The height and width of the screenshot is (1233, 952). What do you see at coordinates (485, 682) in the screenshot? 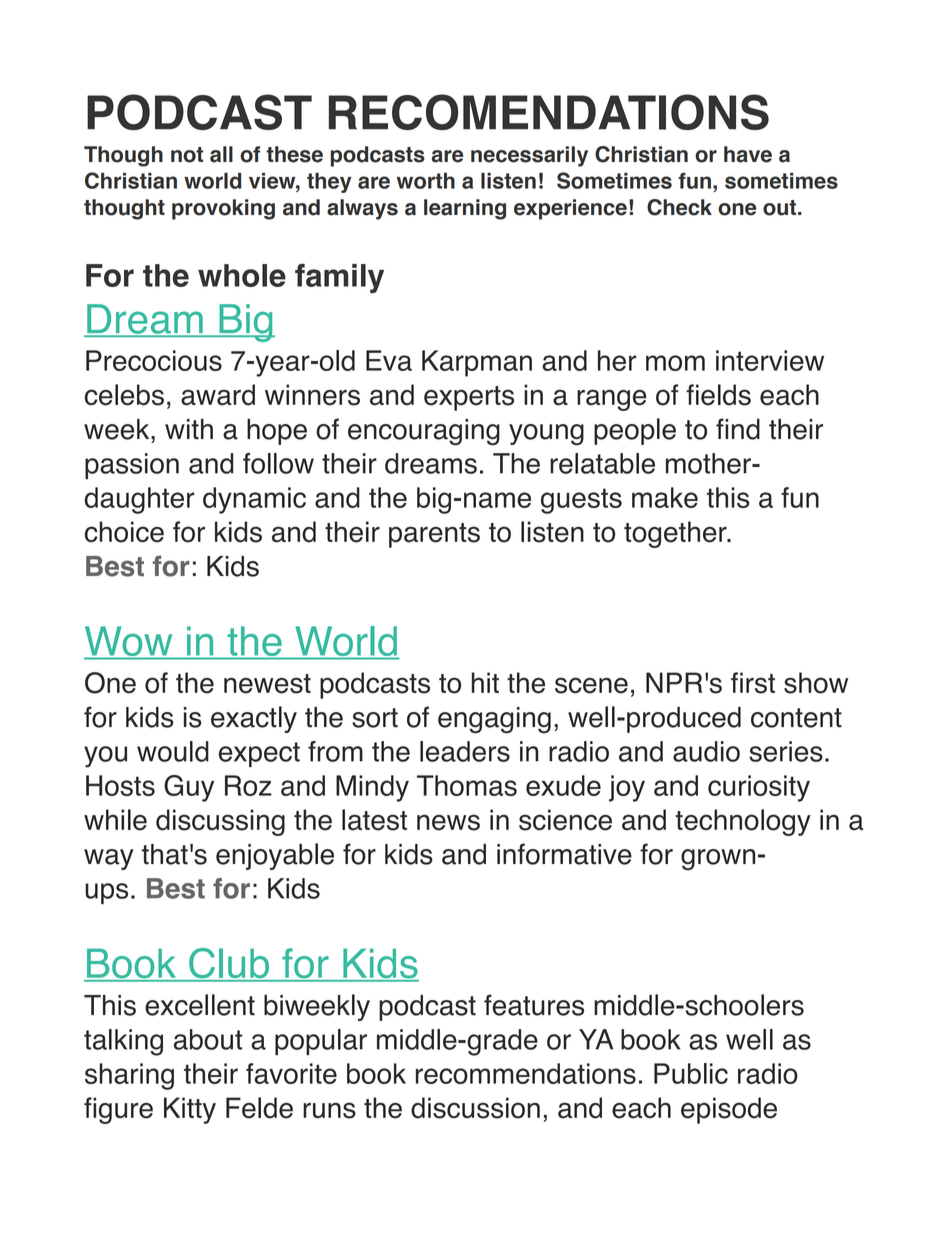
I see `hit` at bounding box center [485, 682].
